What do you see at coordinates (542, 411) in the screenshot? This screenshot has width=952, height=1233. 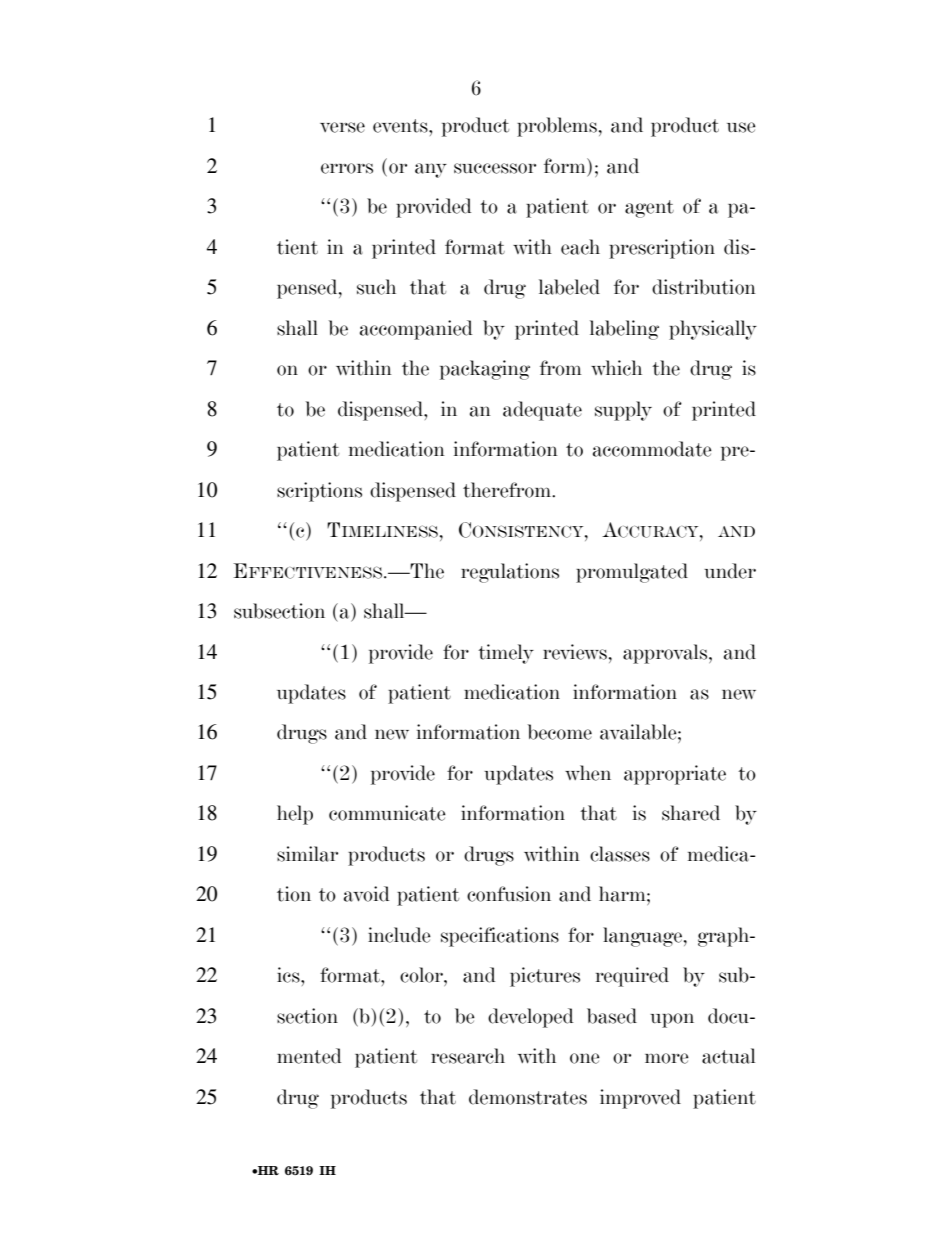 I see `adequate` at bounding box center [542, 411].
